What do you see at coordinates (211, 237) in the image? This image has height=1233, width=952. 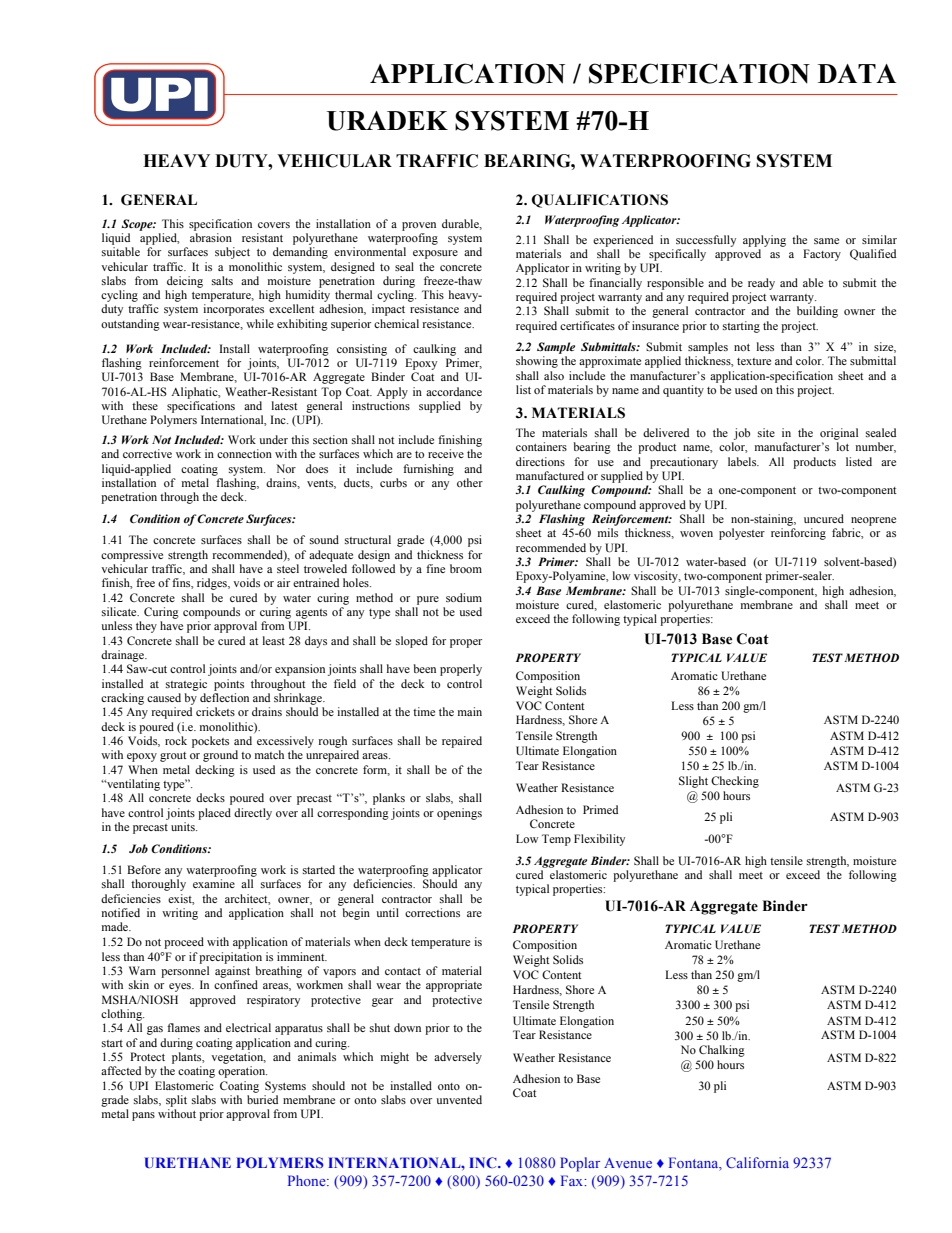 I see `abrasion` at bounding box center [211, 237].
